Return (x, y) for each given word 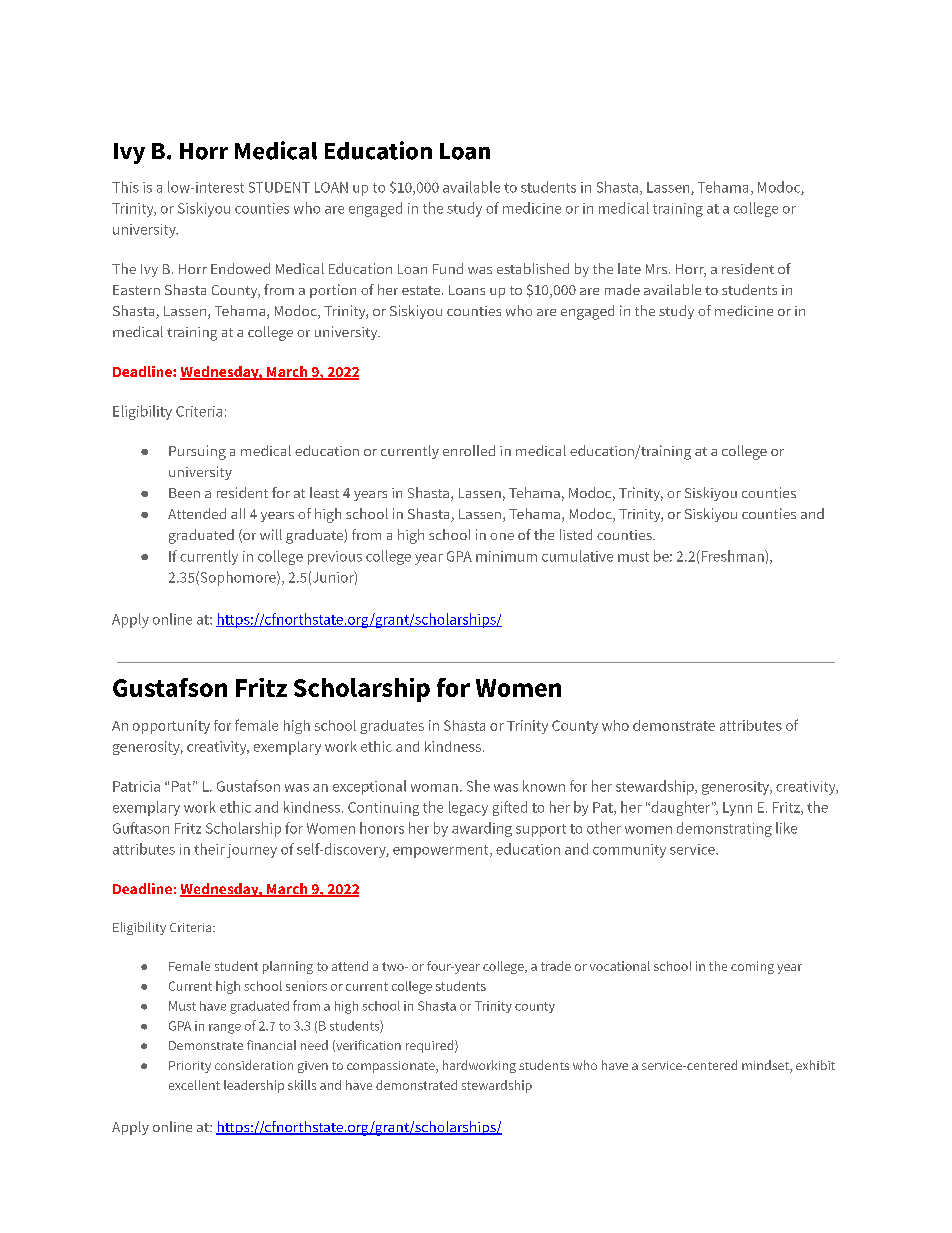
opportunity (171, 727)
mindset (766, 1066)
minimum (506, 556)
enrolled (469, 450)
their (209, 849)
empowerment (442, 851)
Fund (448, 268)
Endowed (240, 268)
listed (576, 534)
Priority (190, 1067)
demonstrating (724, 829)
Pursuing (197, 452)
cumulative (577, 556)
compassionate (392, 1067)
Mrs (656, 269)
